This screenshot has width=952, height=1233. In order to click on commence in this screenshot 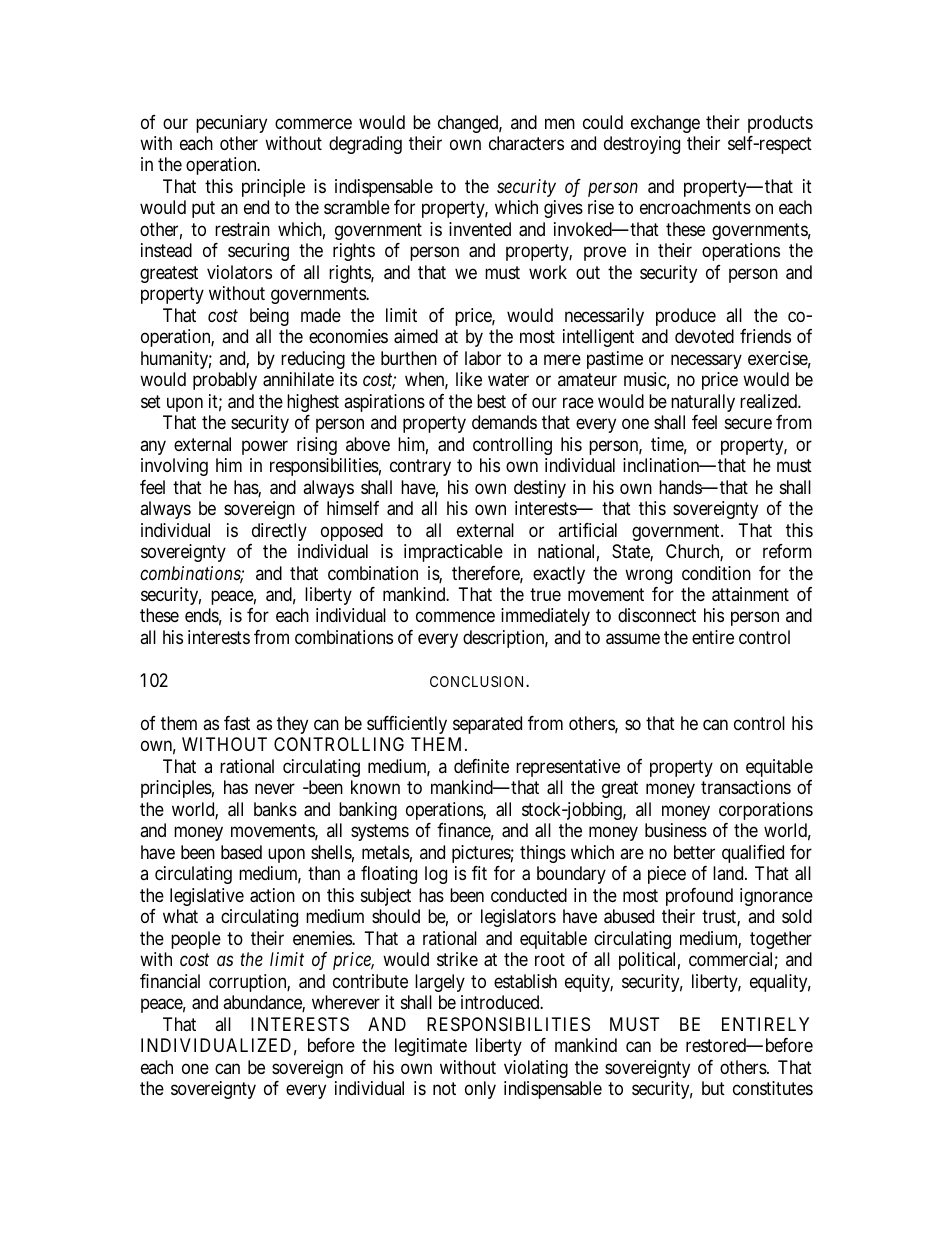, I will do `click(455, 617)`.
